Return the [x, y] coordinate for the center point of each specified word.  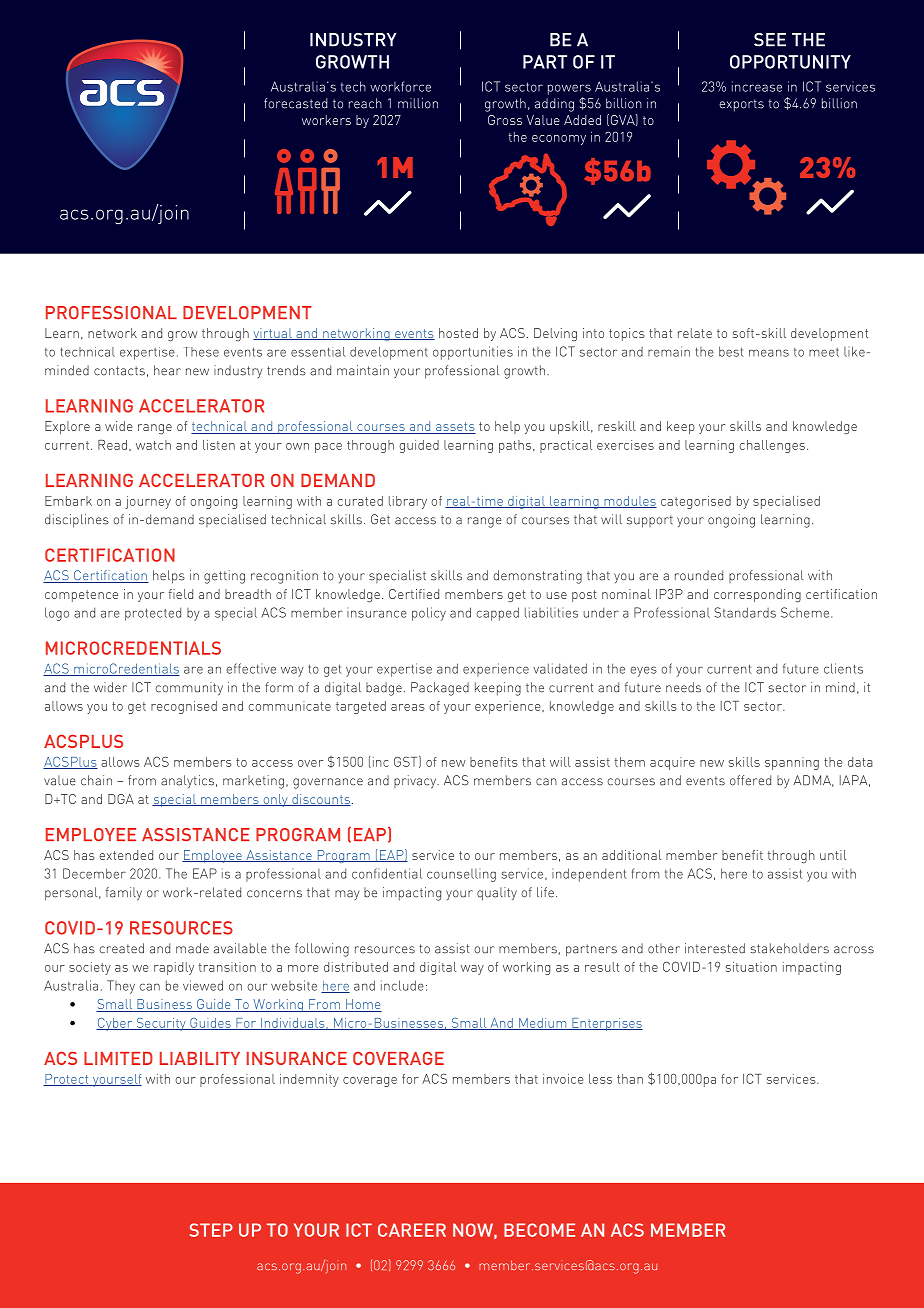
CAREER [412, 1230]
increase [757, 86]
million [418, 103]
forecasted [295, 103]
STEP [211, 1230]
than [630, 1079]
